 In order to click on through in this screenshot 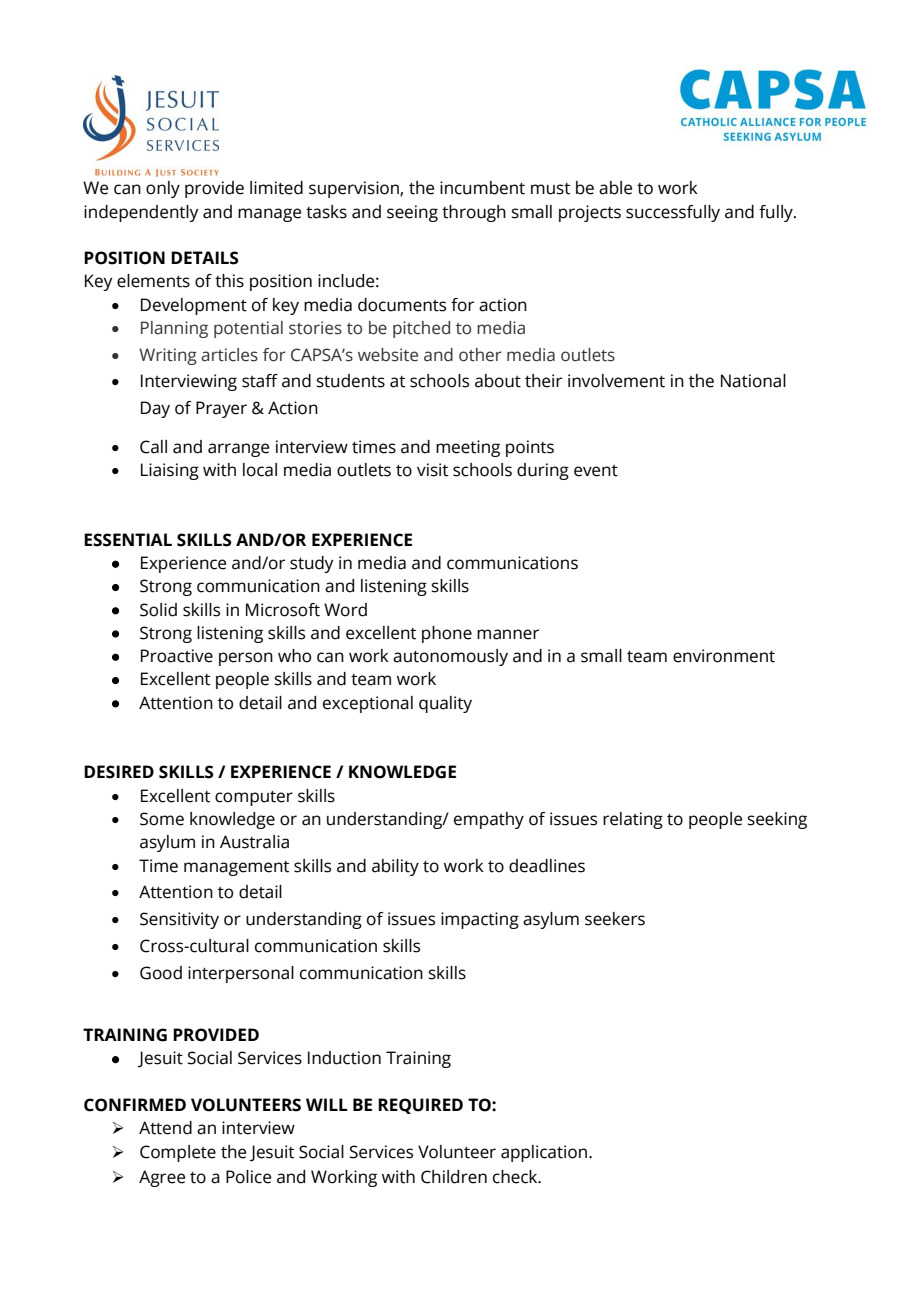, I will do `click(474, 213)`.
